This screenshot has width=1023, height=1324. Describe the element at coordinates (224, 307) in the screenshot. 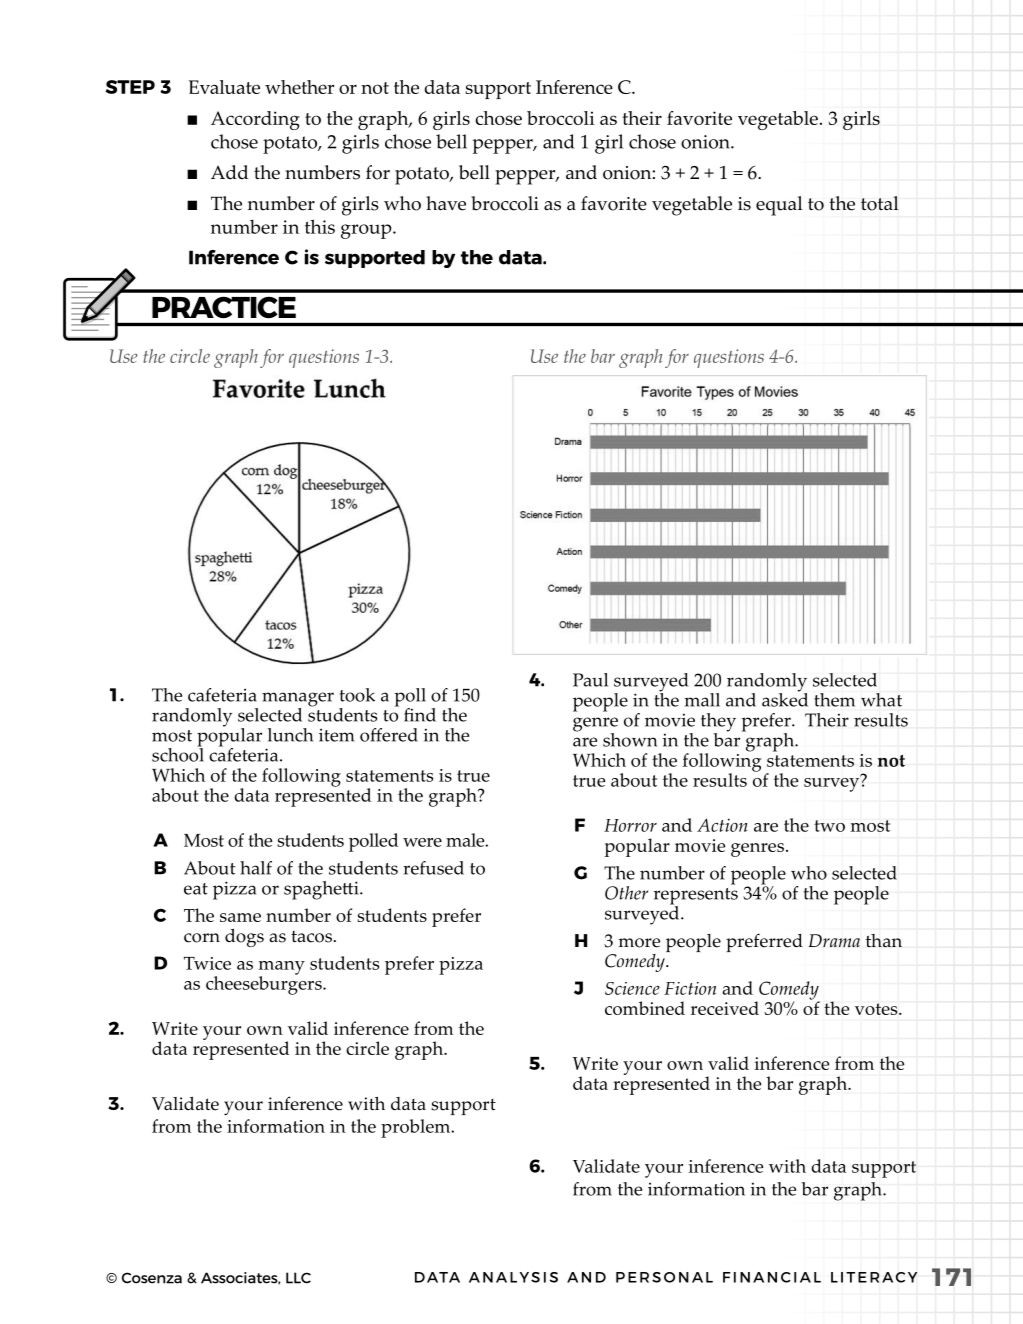

I see `PRACTICE` at that location.
